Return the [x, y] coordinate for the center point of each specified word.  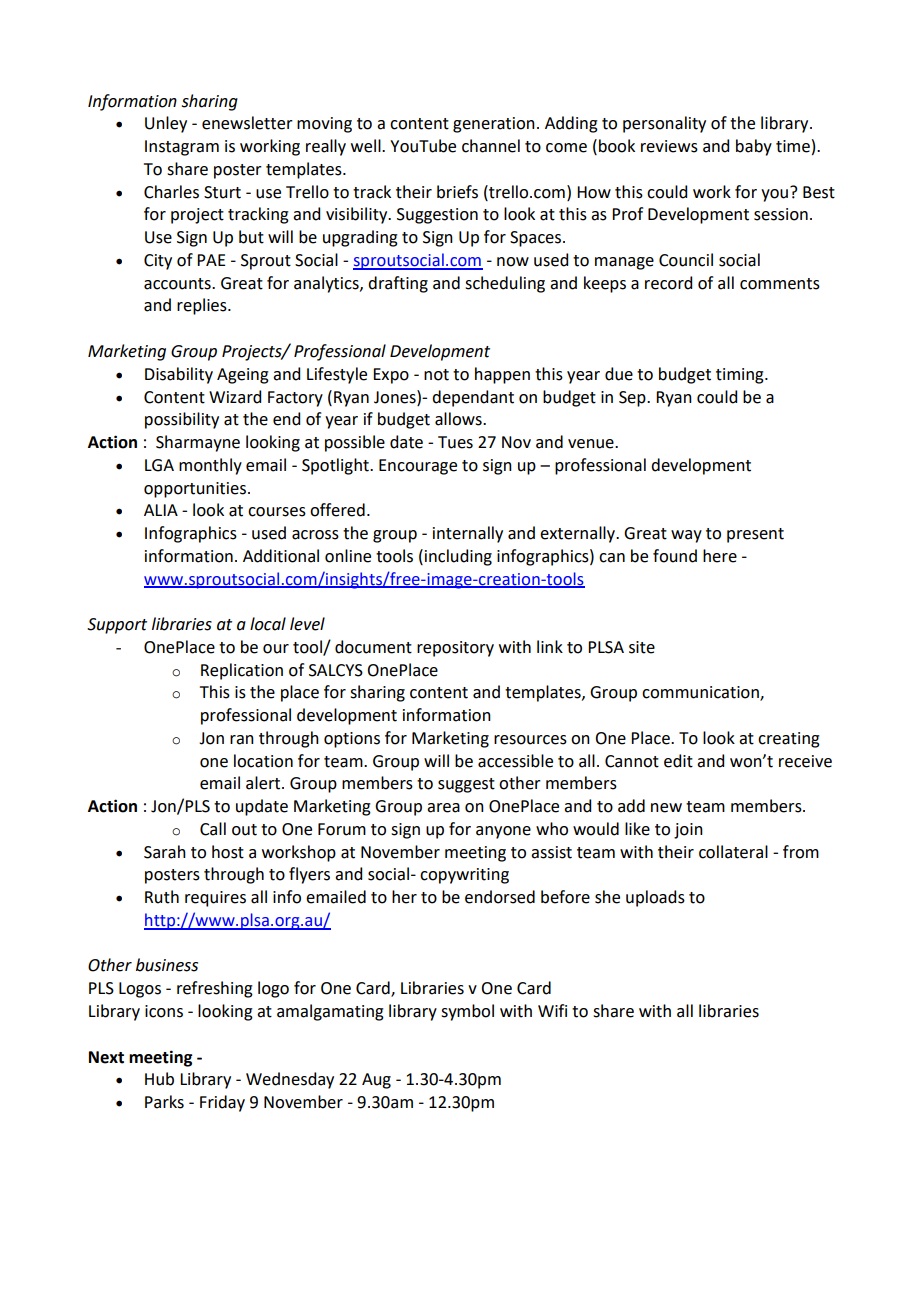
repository [455, 649]
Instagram [182, 148]
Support [117, 626]
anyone [503, 832]
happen [502, 375]
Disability [179, 375]
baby [754, 147]
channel [491, 146]
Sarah [165, 852]
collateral [733, 852]
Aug [376, 1081]
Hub [159, 1079]
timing [741, 376]
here [720, 556]
